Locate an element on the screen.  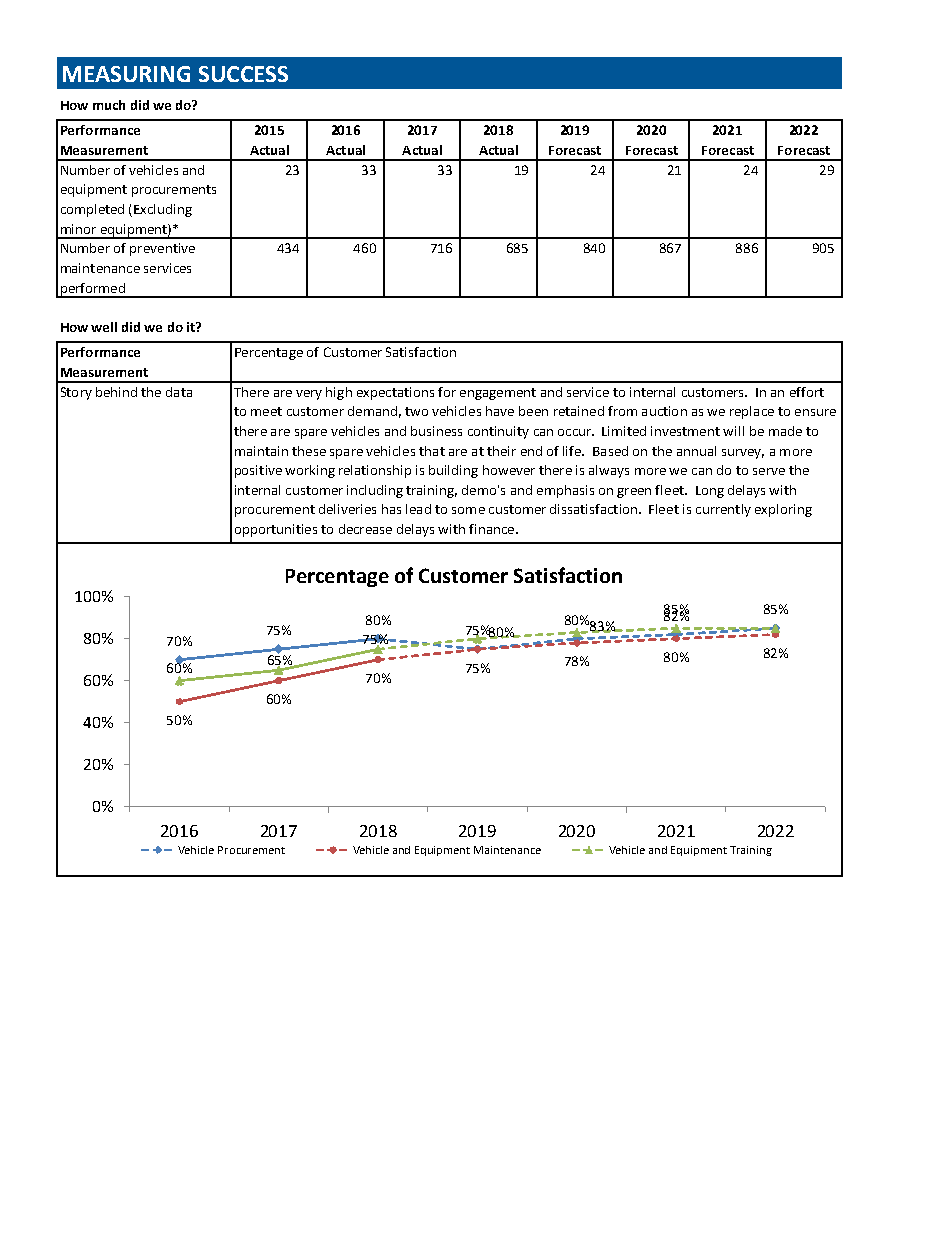
effort is located at coordinates (807, 392).
